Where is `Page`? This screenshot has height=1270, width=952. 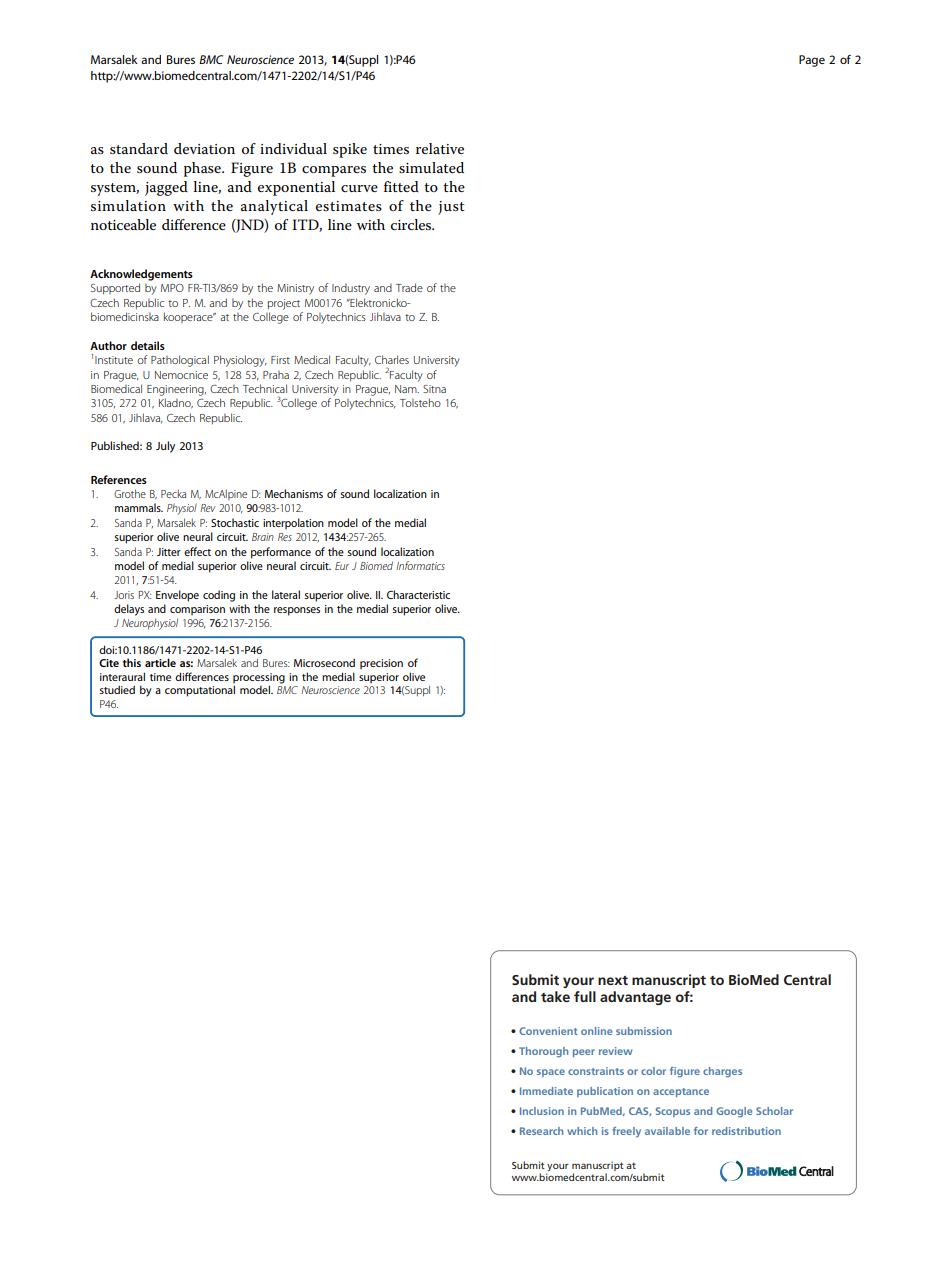 Page is located at coordinates (812, 61).
